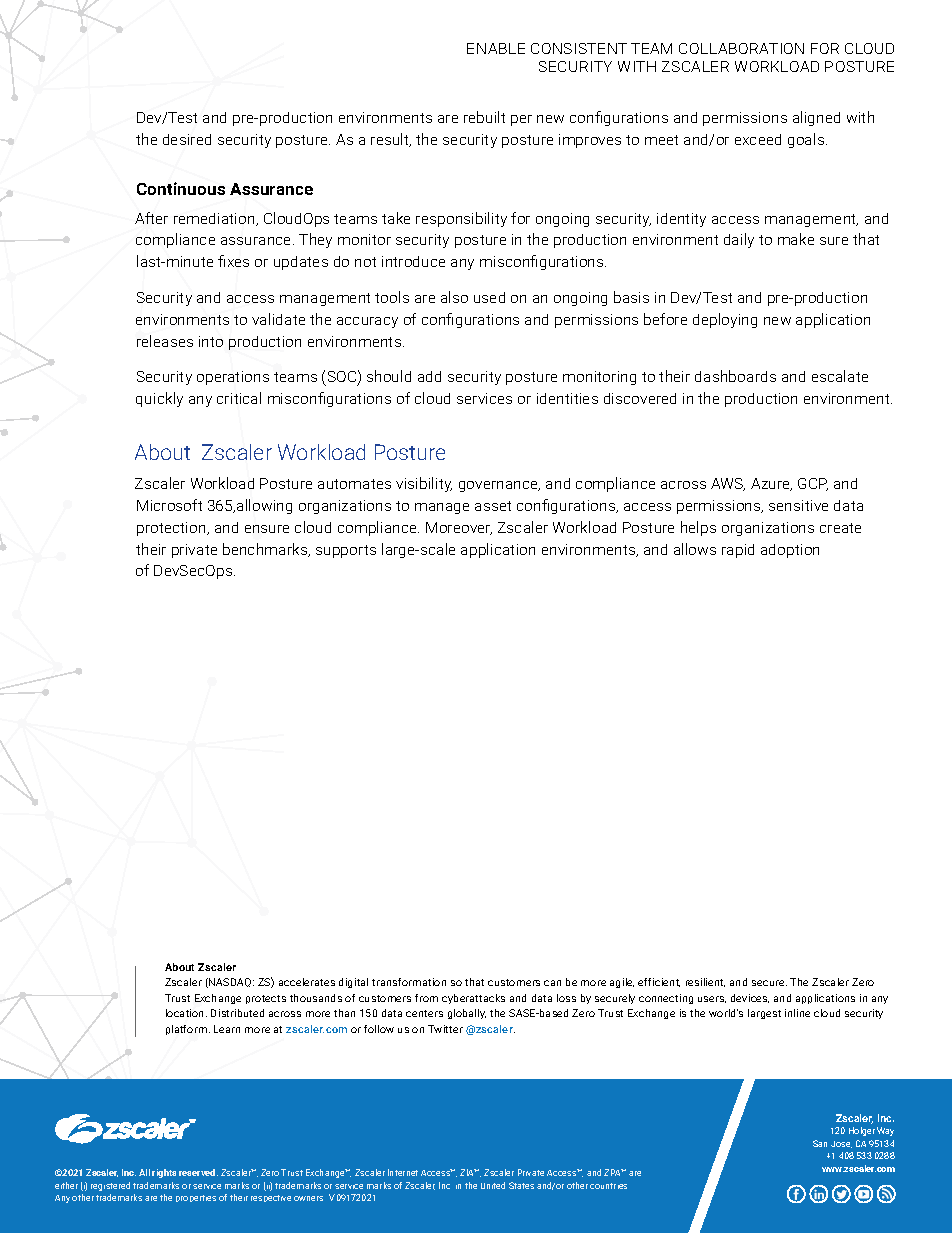  Describe the element at coordinates (187, 139) in the screenshot. I see `desired` at that location.
